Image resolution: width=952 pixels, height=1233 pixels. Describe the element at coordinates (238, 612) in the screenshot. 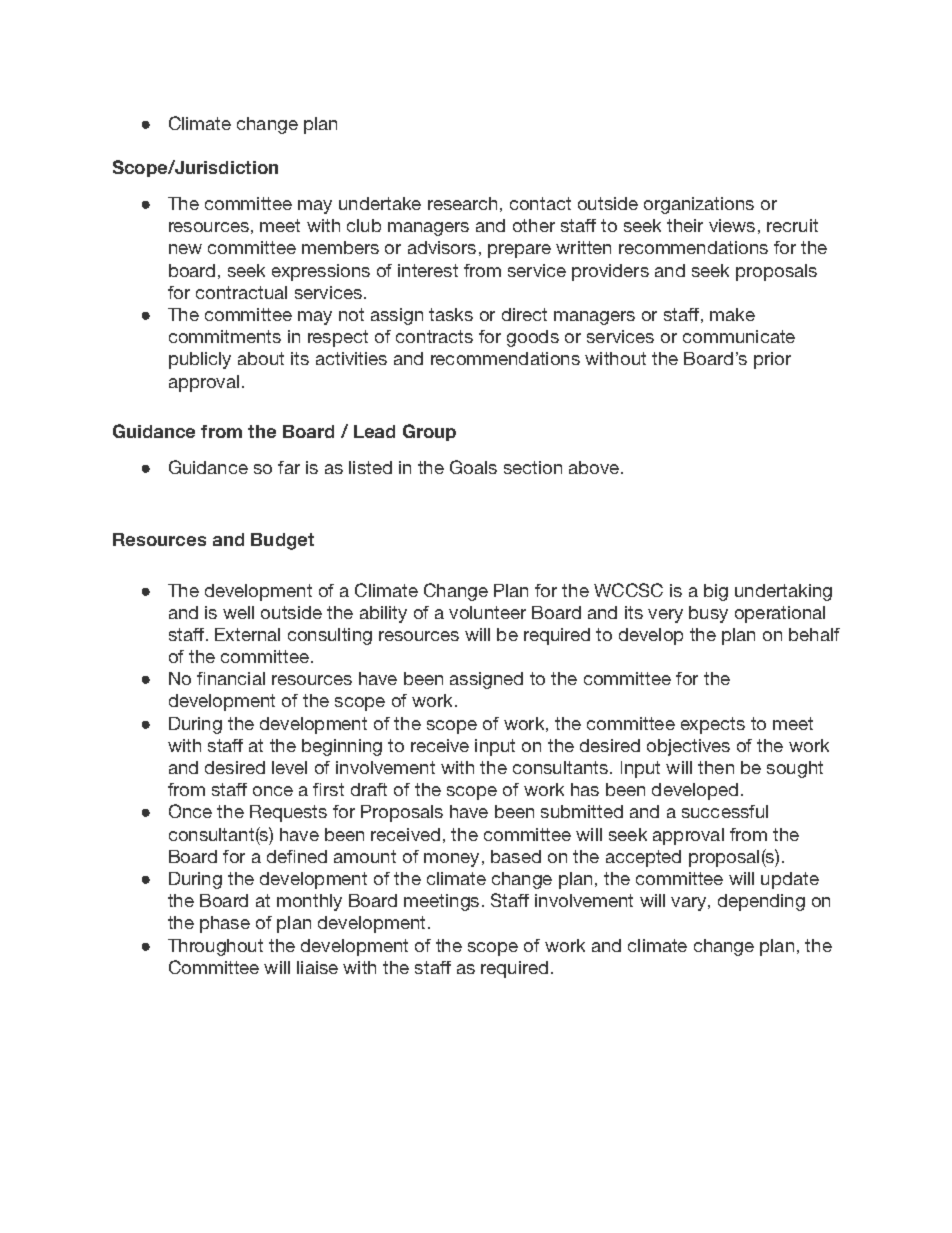

I see `well` at that location.
